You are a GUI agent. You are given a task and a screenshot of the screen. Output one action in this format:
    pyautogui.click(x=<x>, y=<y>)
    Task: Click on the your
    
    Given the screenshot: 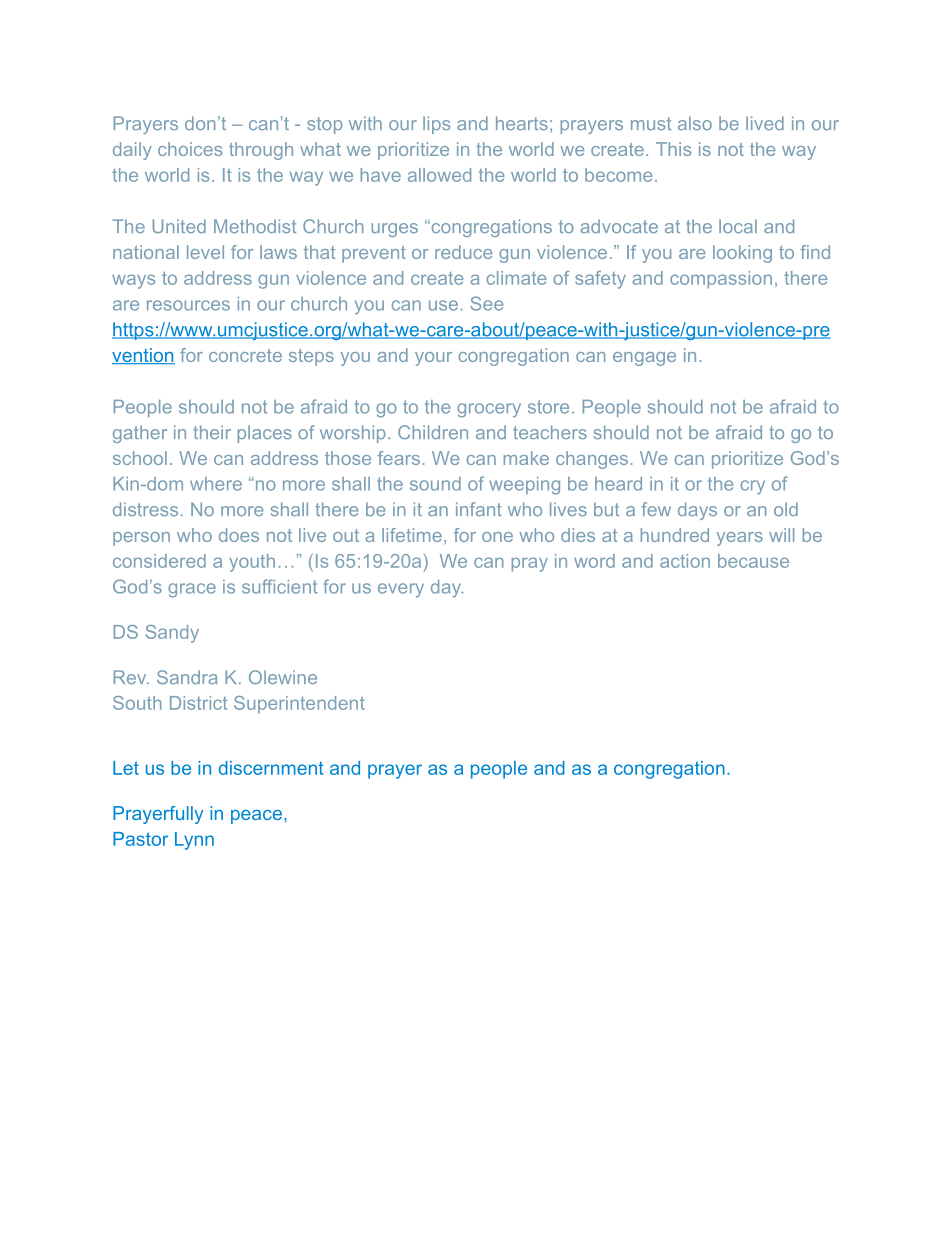 What is the action you would take?
    pyautogui.click(x=433, y=359)
